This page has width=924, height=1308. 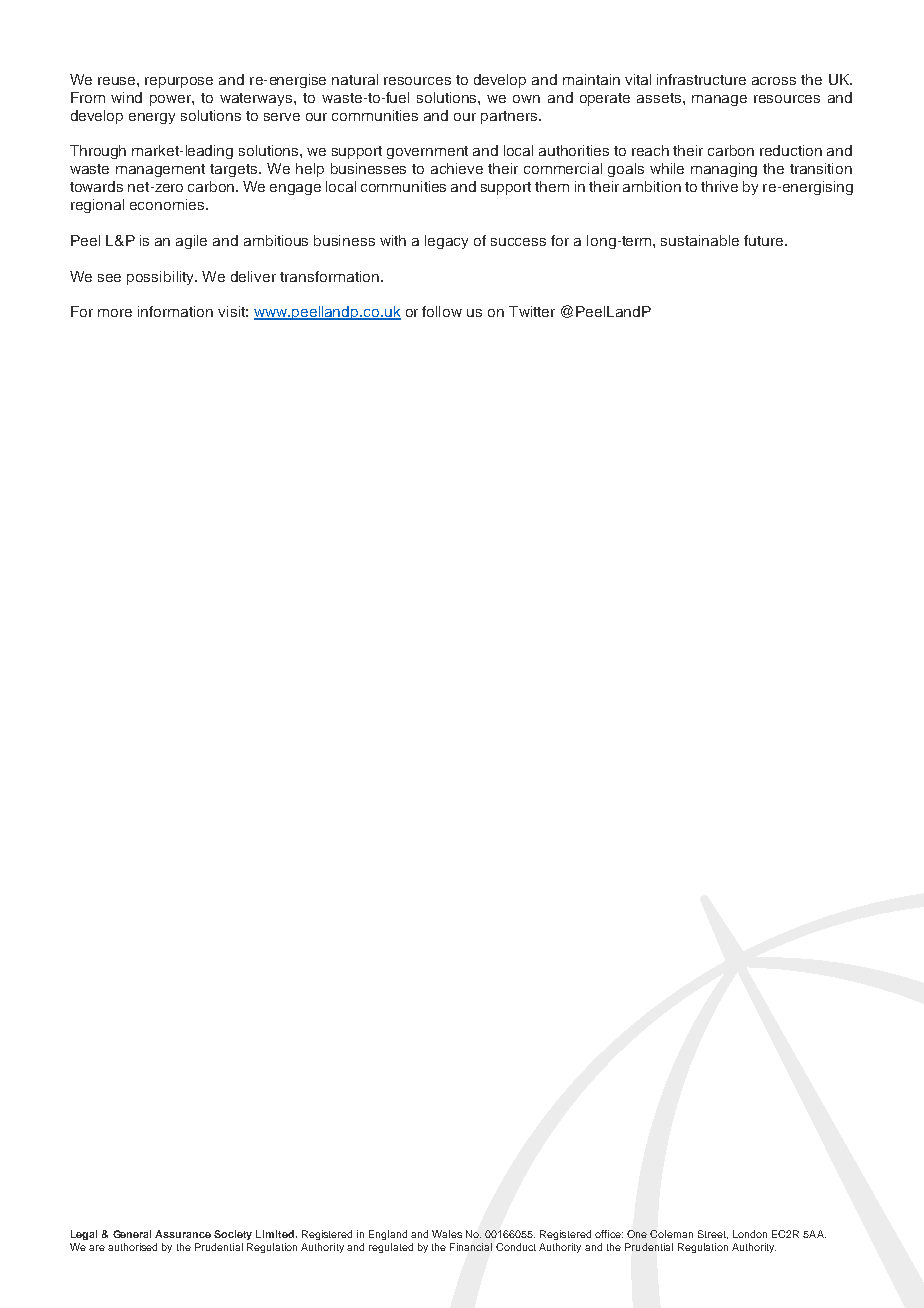 I want to click on follow, so click(x=442, y=311).
